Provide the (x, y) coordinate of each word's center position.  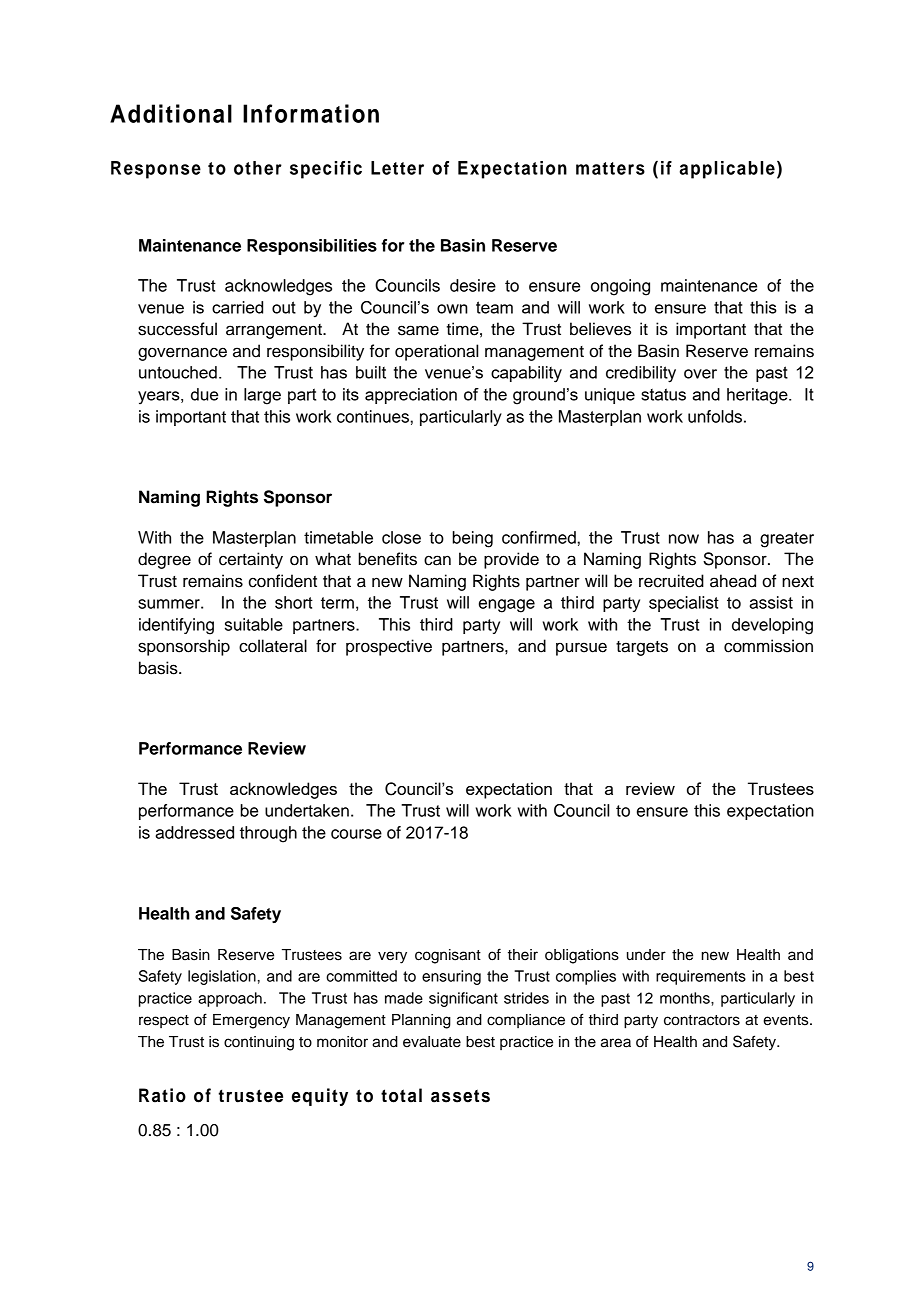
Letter (397, 168)
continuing (259, 1043)
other (258, 168)
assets (460, 1096)
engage (507, 606)
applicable (727, 170)
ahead (733, 581)
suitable (254, 624)
